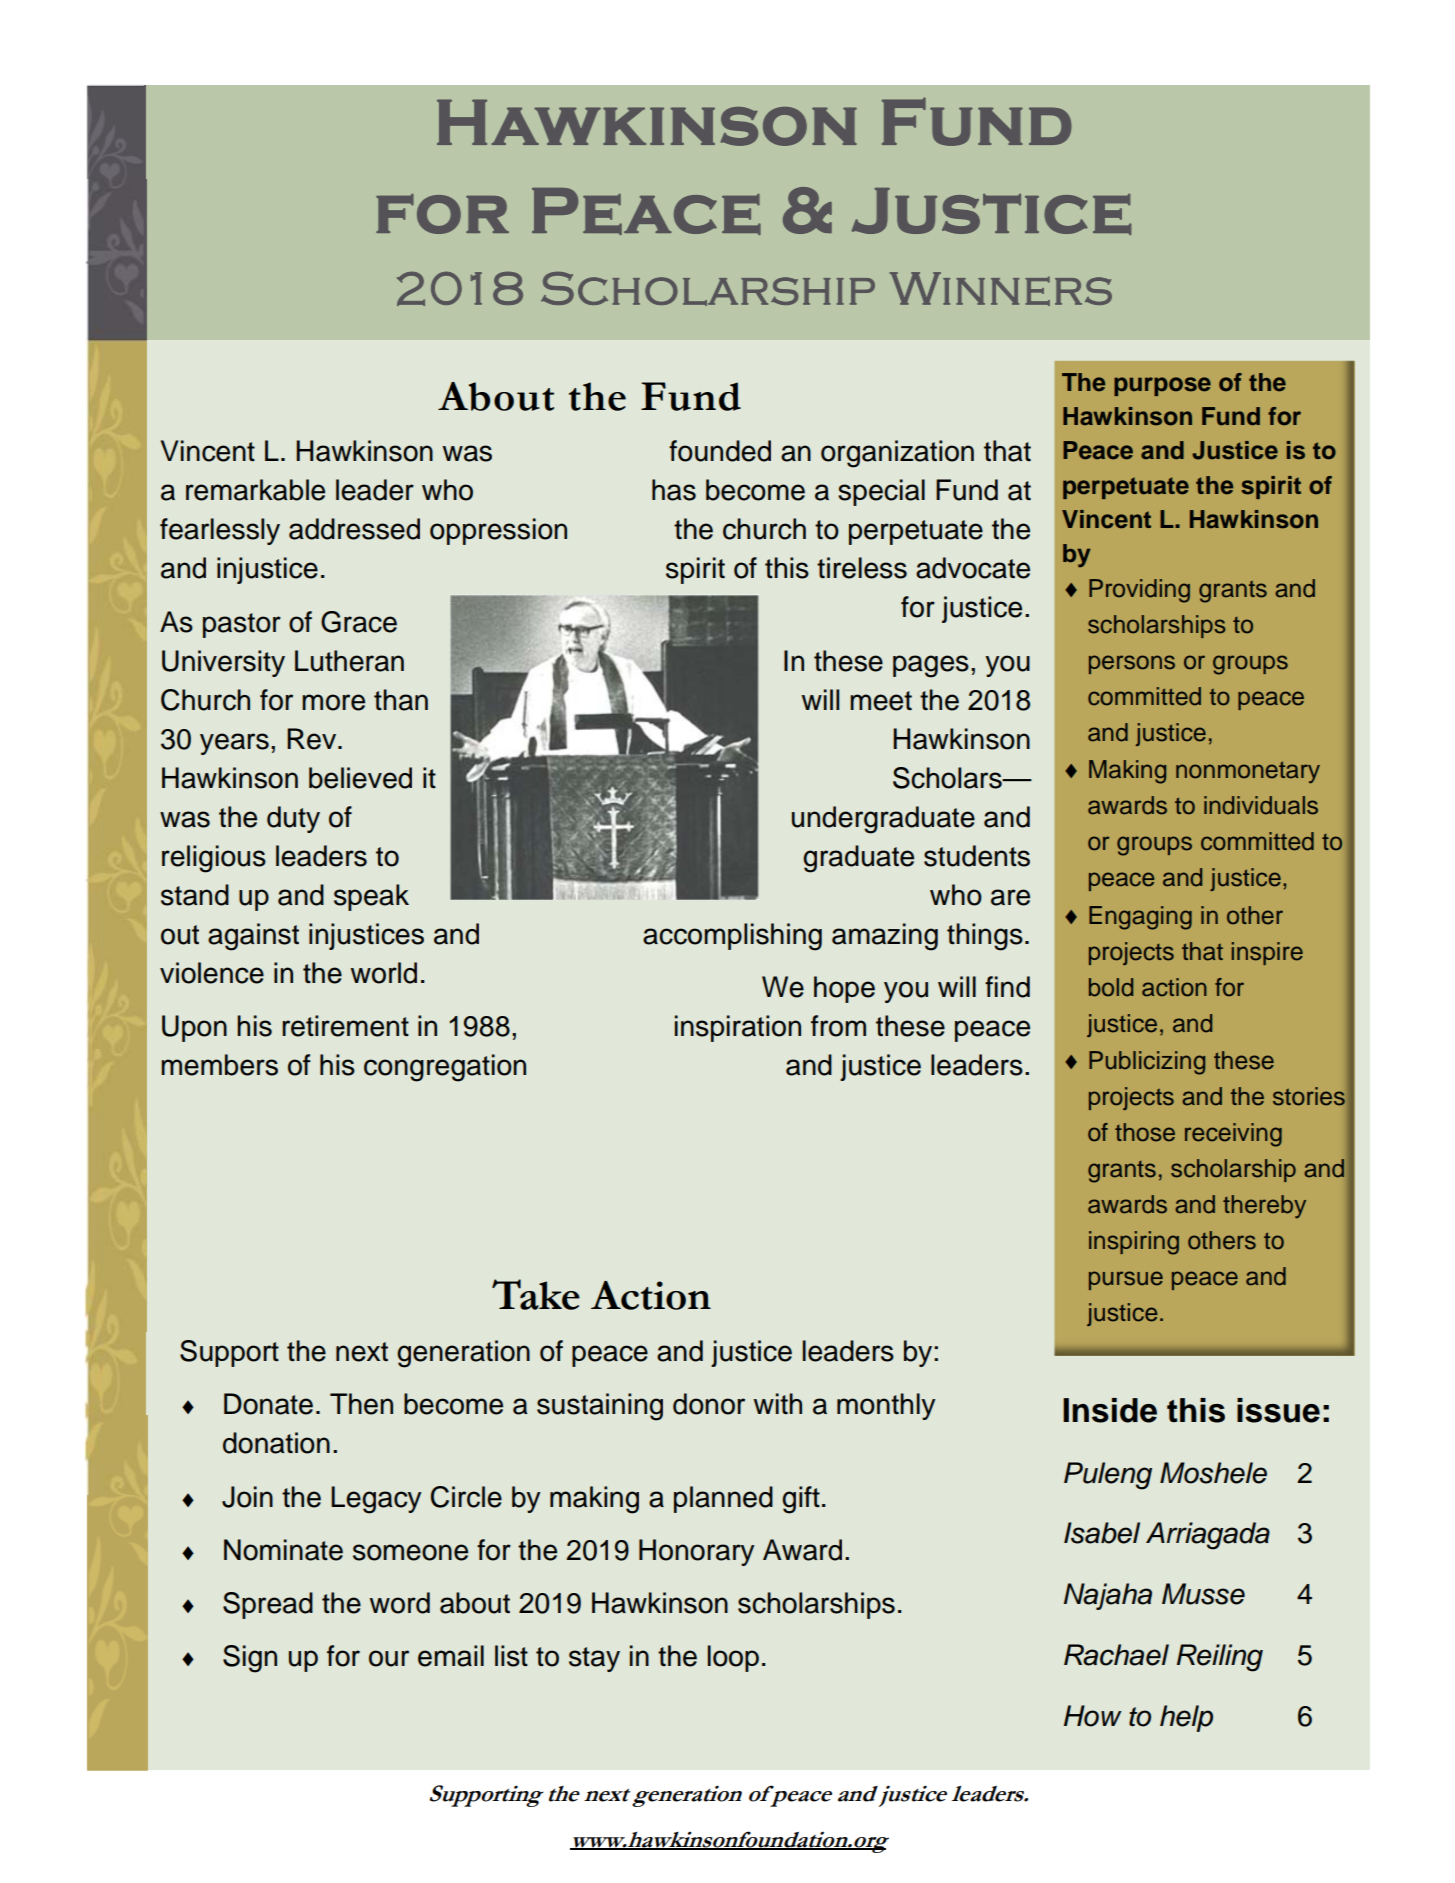 The image size is (1455, 1883). I want to click on speak, so click(371, 897).
